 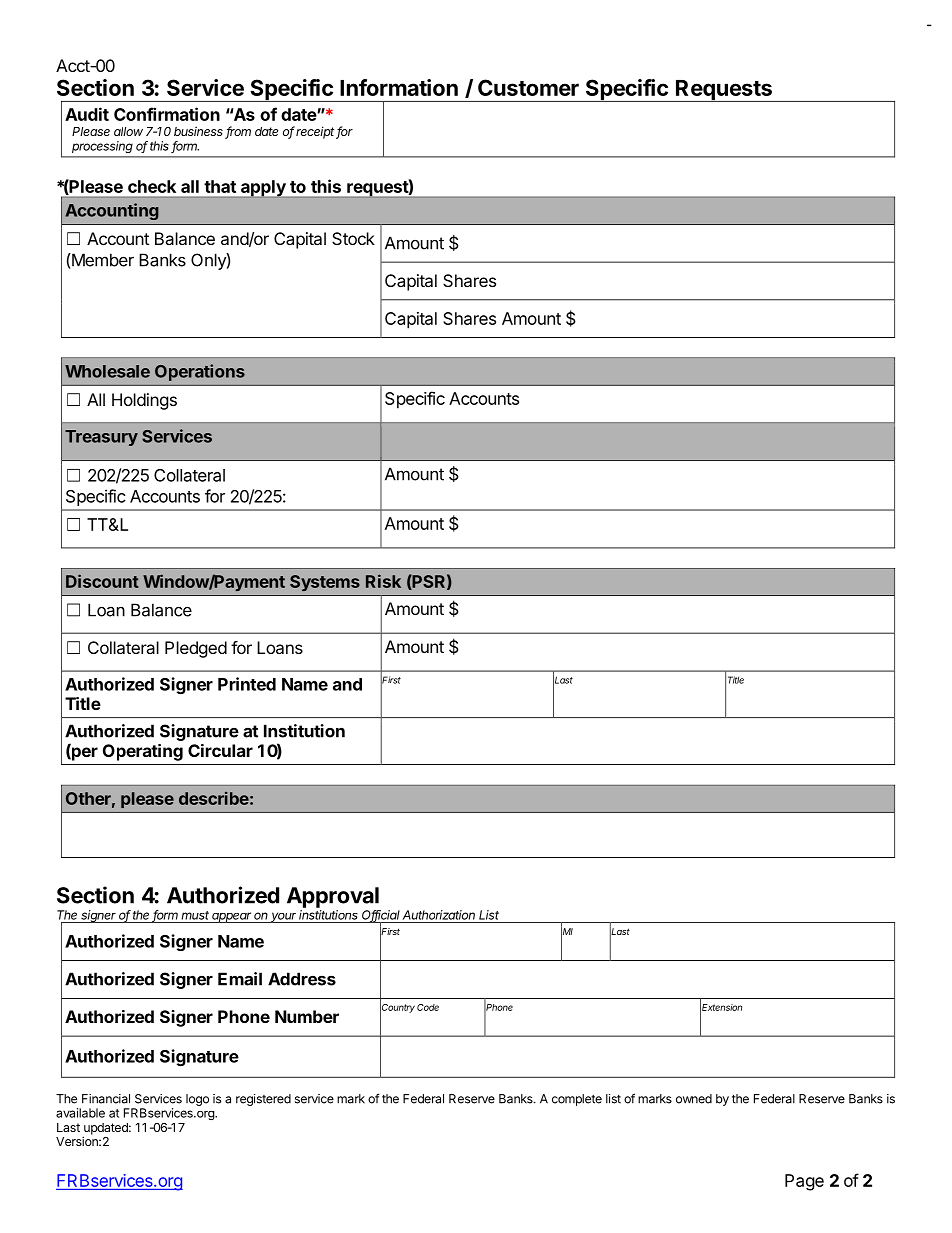 I want to click on Pledged, so click(x=196, y=649).
